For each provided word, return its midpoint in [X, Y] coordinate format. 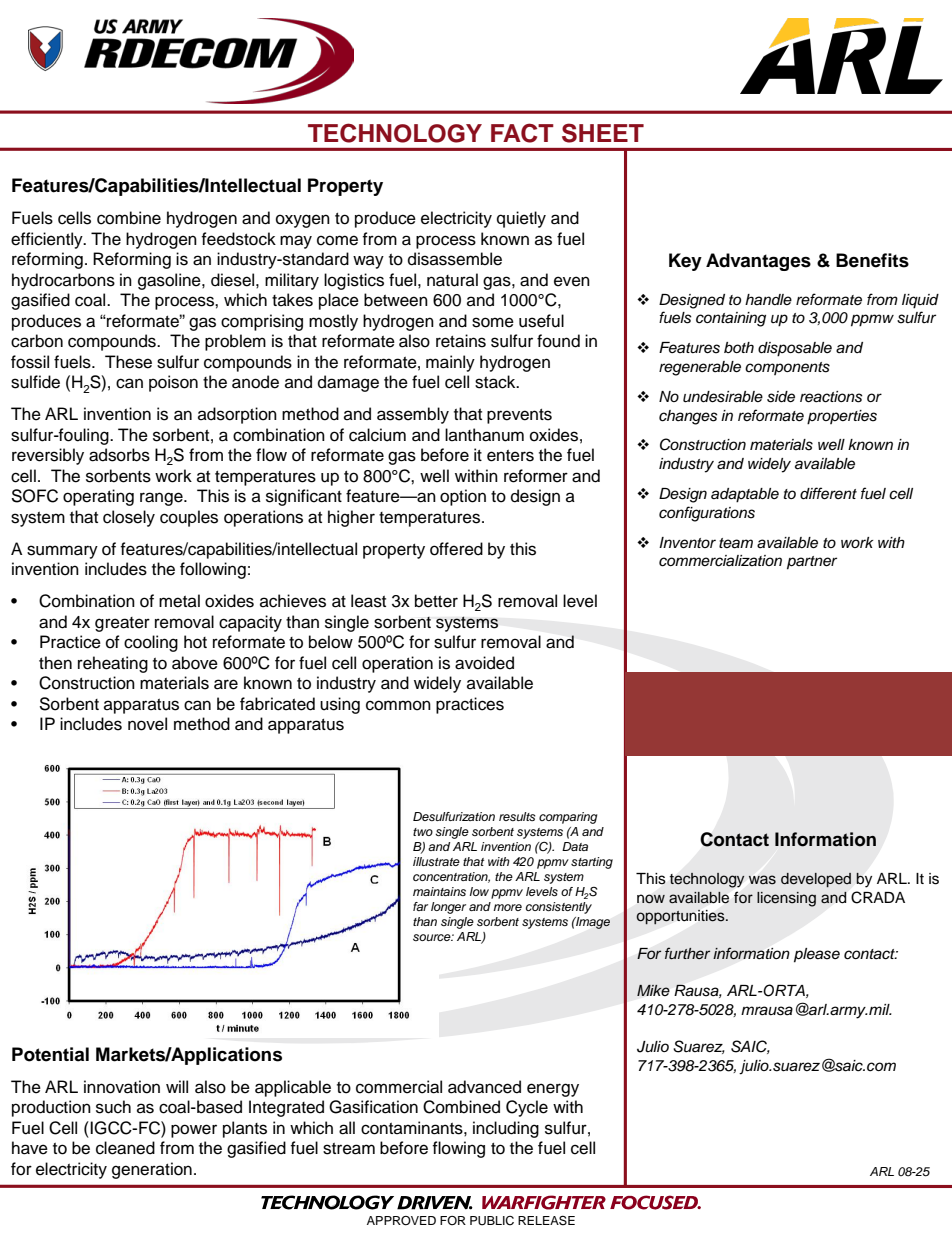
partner [812, 563]
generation [152, 1170]
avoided [484, 663]
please [817, 955]
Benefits [872, 260]
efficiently [48, 240]
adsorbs [119, 455]
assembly [413, 415]
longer [448, 908]
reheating [113, 664]
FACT [522, 133]
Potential [50, 1054]
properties [842, 417]
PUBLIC [492, 1221]
